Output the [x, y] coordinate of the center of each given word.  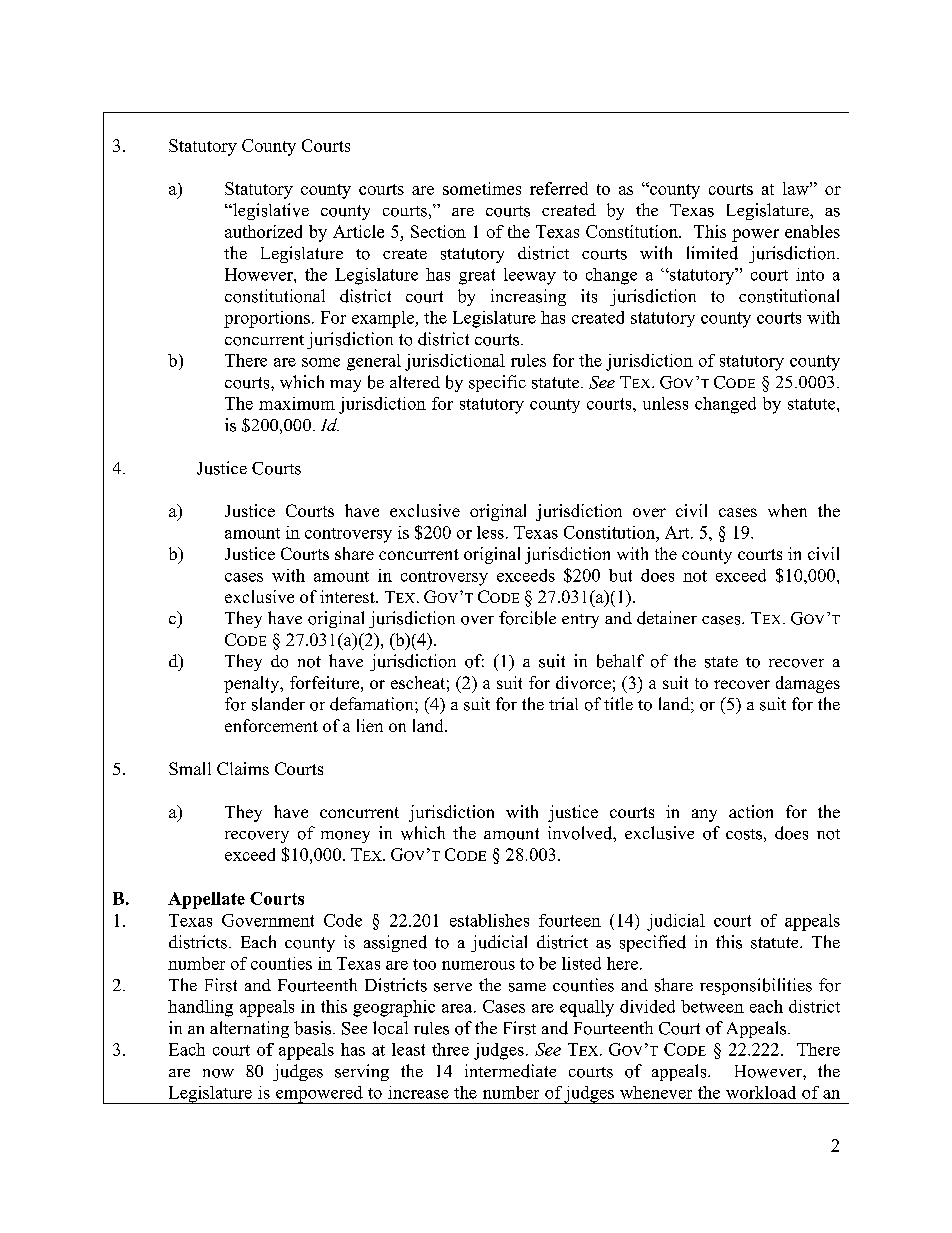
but [620, 575]
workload [761, 1092]
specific [497, 383]
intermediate [510, 1071]
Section [438, 231]
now [218, 1073]
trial [563, 703]
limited [712, 253]
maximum [297, 403]
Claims [243, 768]
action [751, 811]
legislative [270, 211]
